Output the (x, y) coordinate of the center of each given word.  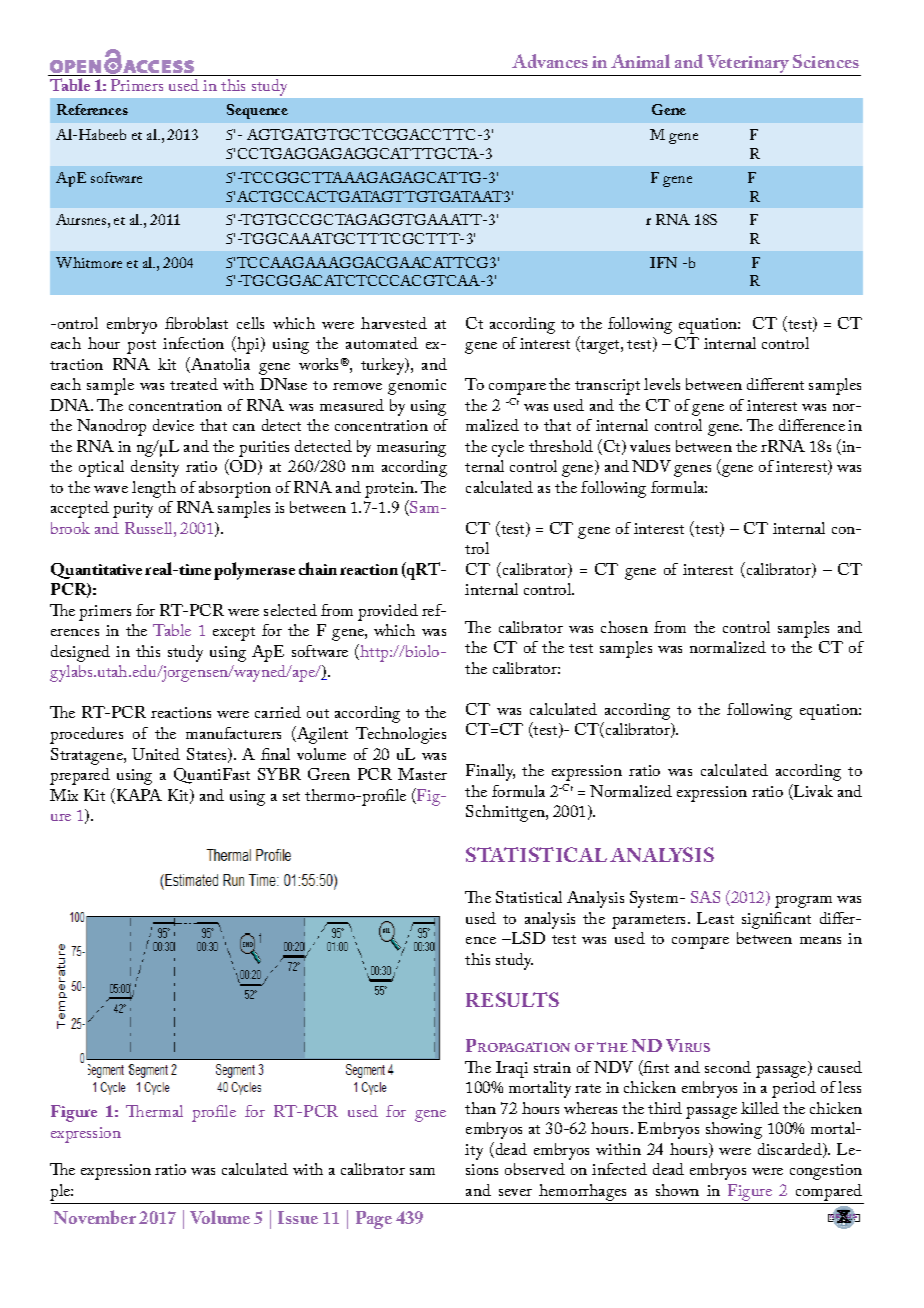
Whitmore (89, 262)
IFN (663, 262)
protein (391, 491)
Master (422, 774)
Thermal (154, 1111)
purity (133, 510)
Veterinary (748, 65)
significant (776, 920)
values (650, 446)
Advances (550, 61)
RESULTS (512, 999)
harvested (394, 323)
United (156, 754)
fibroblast (196, 323)
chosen (624, 627)
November (95, 1217)
